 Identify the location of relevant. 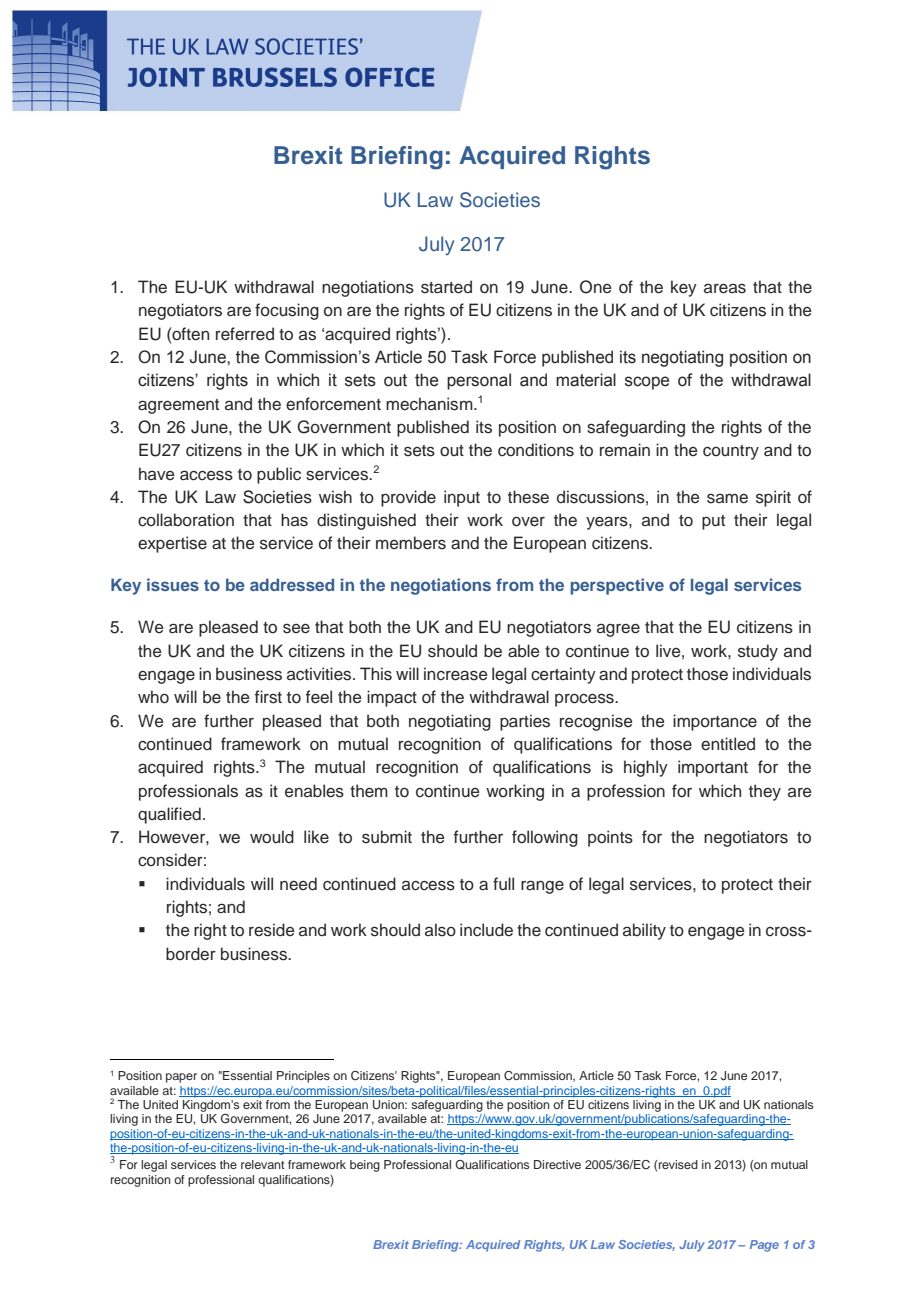
(263, 1164).
